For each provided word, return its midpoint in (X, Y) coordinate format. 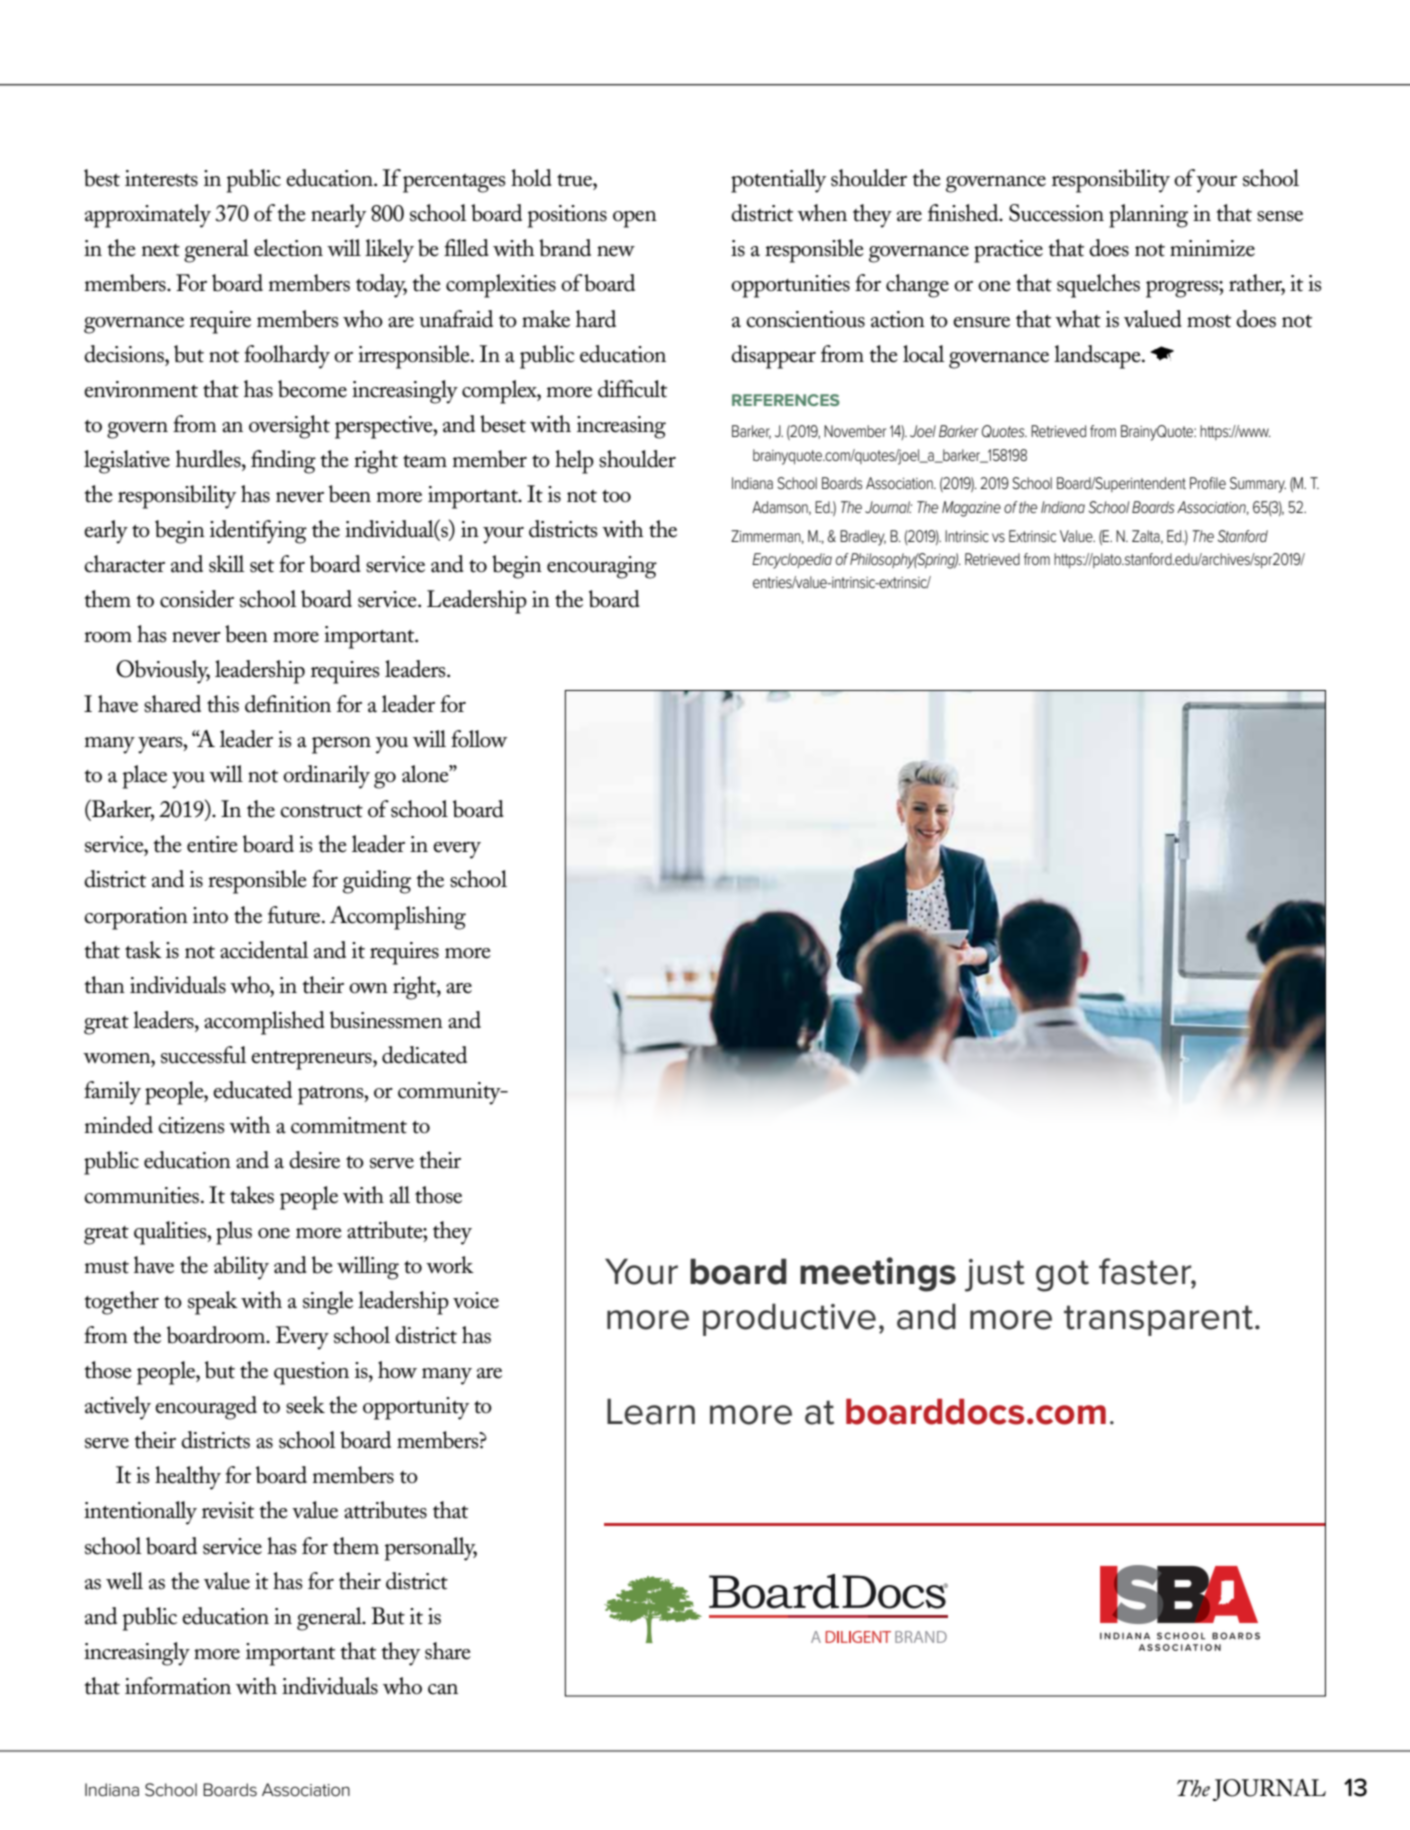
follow (479, 739)
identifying (258, 532)
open (635, 219)
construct (321, 811)
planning (1148, 216)
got (1062, 1276)
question (311, 1373)
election (288, 248)
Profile (1208, 483)
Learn (651, 1411)
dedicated (424, 1055)
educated (252, 1090)
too (616, 496)
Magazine (971, 509)
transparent (1160, 1320)
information (178, 1686)
